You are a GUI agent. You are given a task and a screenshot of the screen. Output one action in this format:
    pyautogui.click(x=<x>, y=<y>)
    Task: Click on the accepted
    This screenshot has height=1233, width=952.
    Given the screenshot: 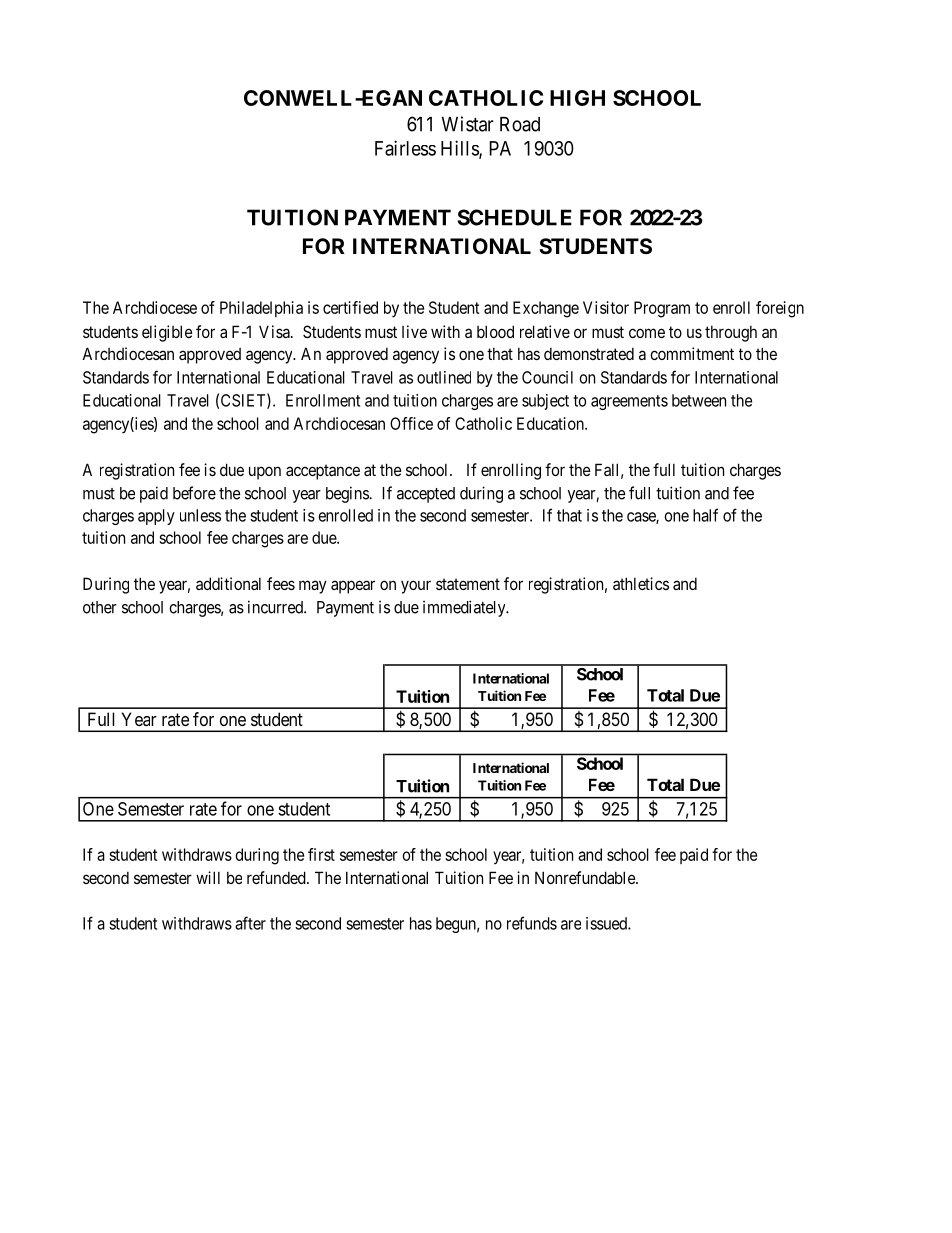 What is the action you would take?
    pyautogui.click(x=426, y=495)
